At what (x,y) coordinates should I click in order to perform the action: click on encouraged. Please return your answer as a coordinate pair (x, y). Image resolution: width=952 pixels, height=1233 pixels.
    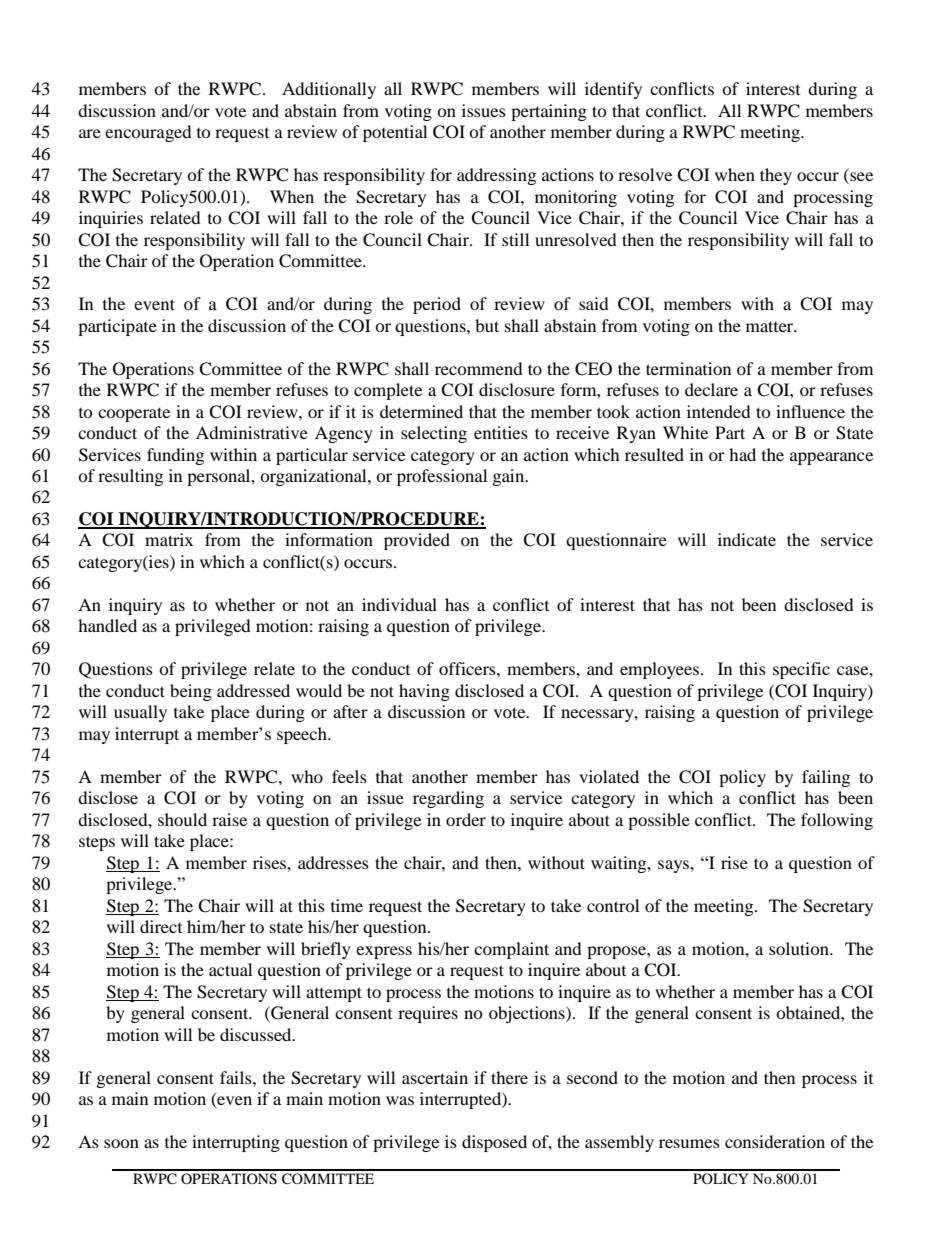
    Looking at the image, I should click on (148, 133).
